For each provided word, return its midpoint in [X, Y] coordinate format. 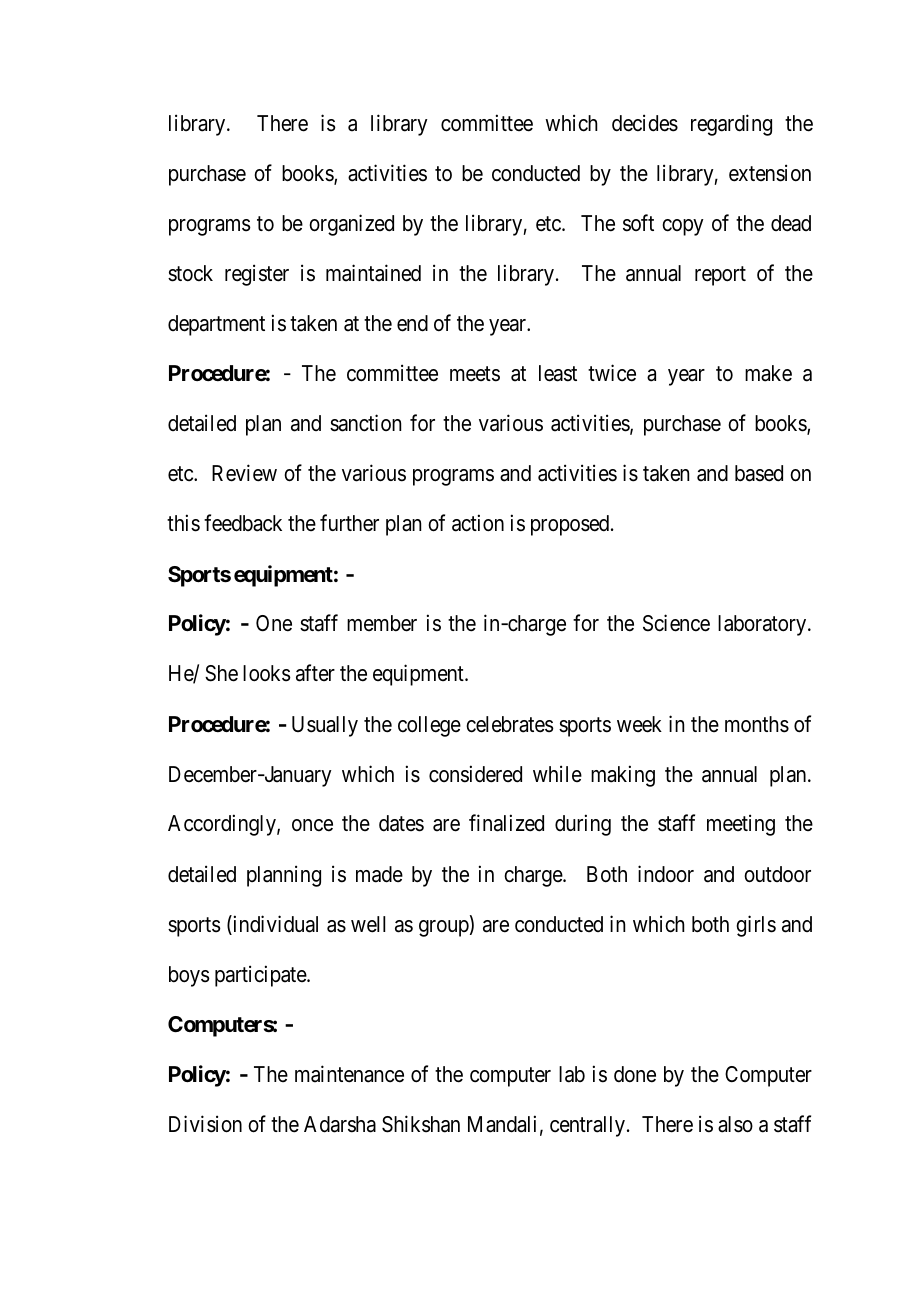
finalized [506, 823]
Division [205, 1124]
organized [351, 225]
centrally [589, 1126]
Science [676, 623]
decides [645, 123]
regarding [731, 125]
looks [267, 673]
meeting [741, 825]
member [382, 623]
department [216, 325]
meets [475, 374]
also [735, 1124]
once [312, 825]
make [768, 373]
